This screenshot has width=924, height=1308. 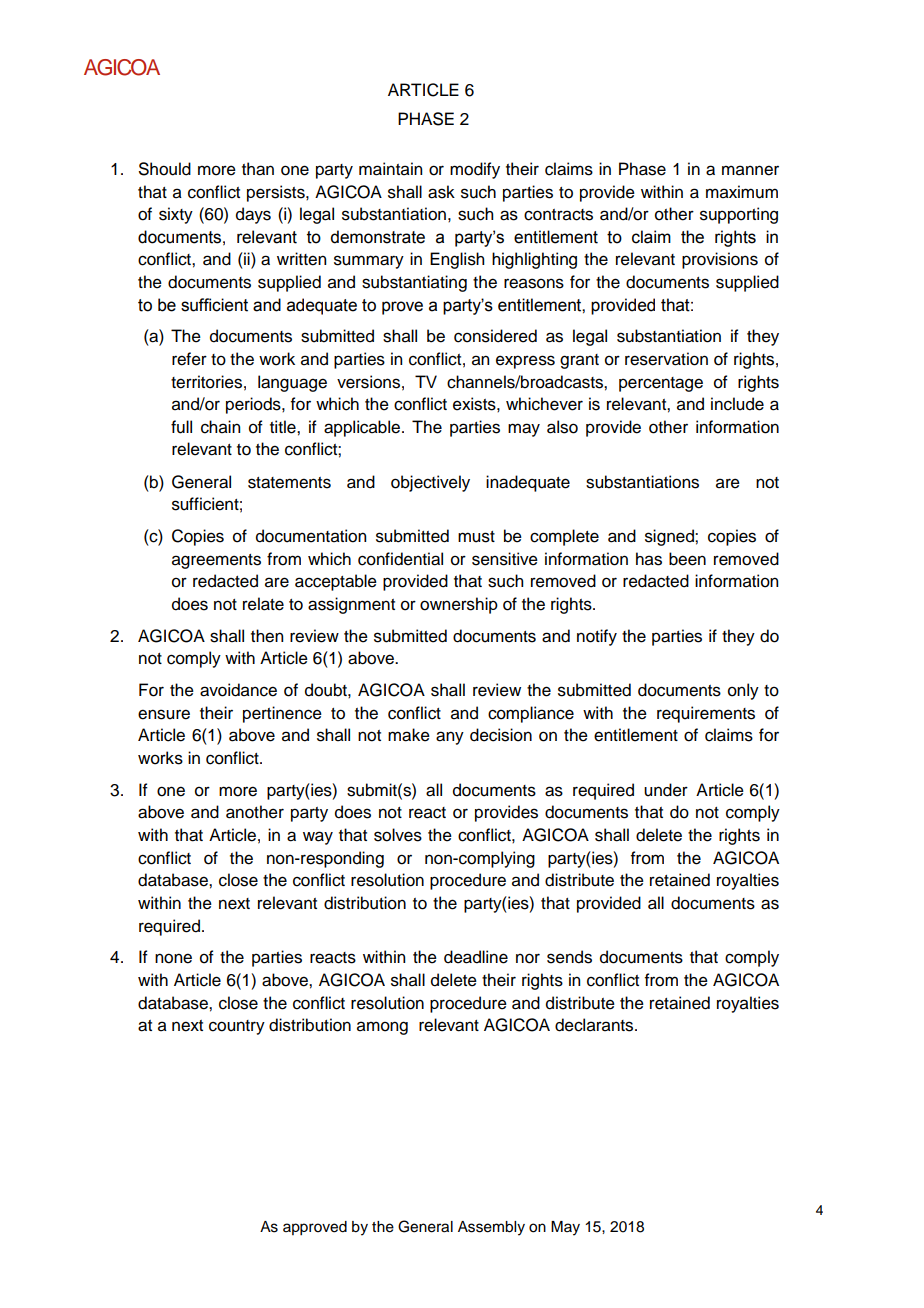 What do you see at coordinates (450, 738) in the screenshot?
I see `any` at bounding box center [450, 738].
